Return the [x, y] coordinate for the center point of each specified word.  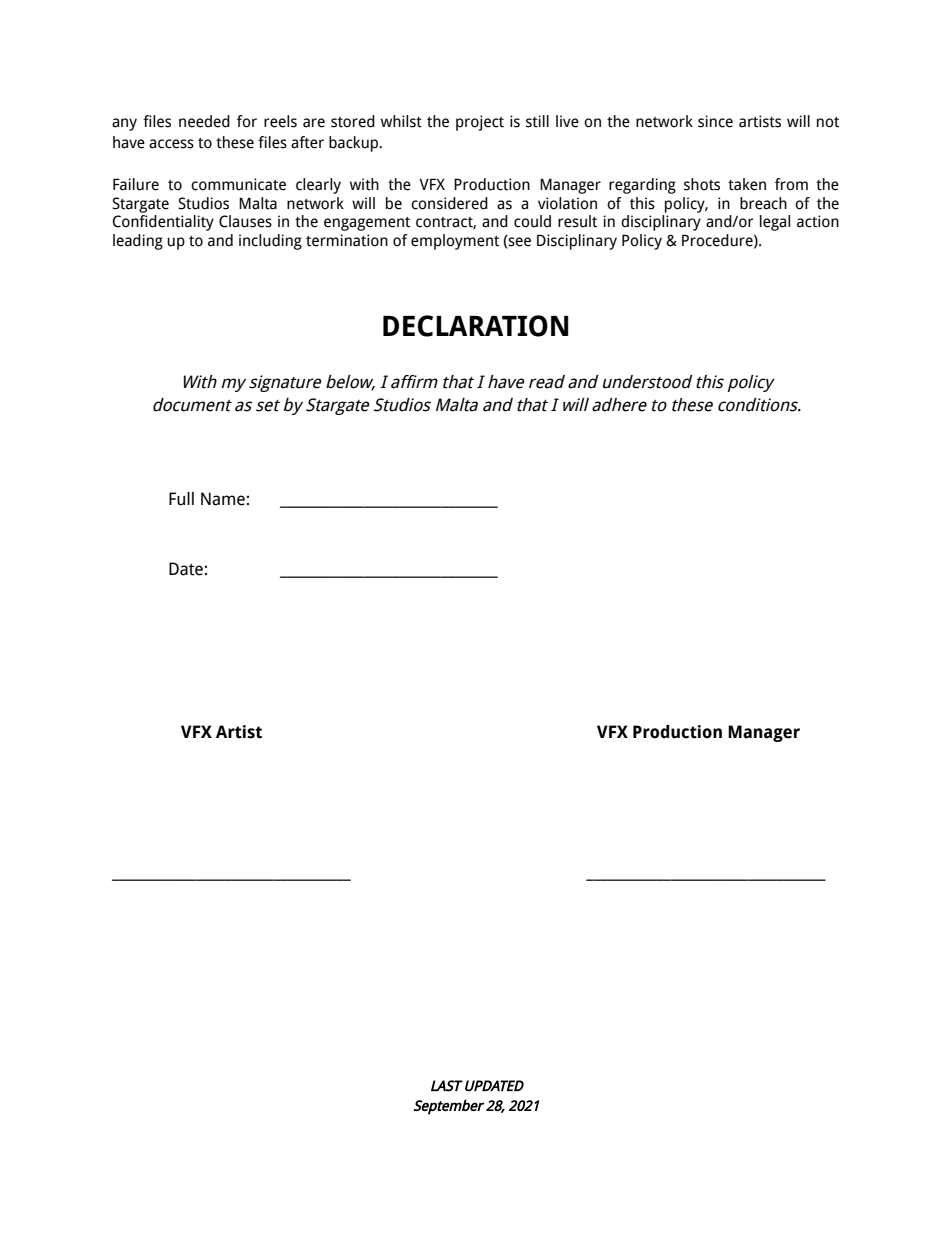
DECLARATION [476, 326]
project [480, 123]
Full [181, 499]
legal [775, 223]
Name [223, 499]
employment [455, 242]
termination [347, 240]
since [715, 121]
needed [204, 121]
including [270, 242]
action [818, 221]
